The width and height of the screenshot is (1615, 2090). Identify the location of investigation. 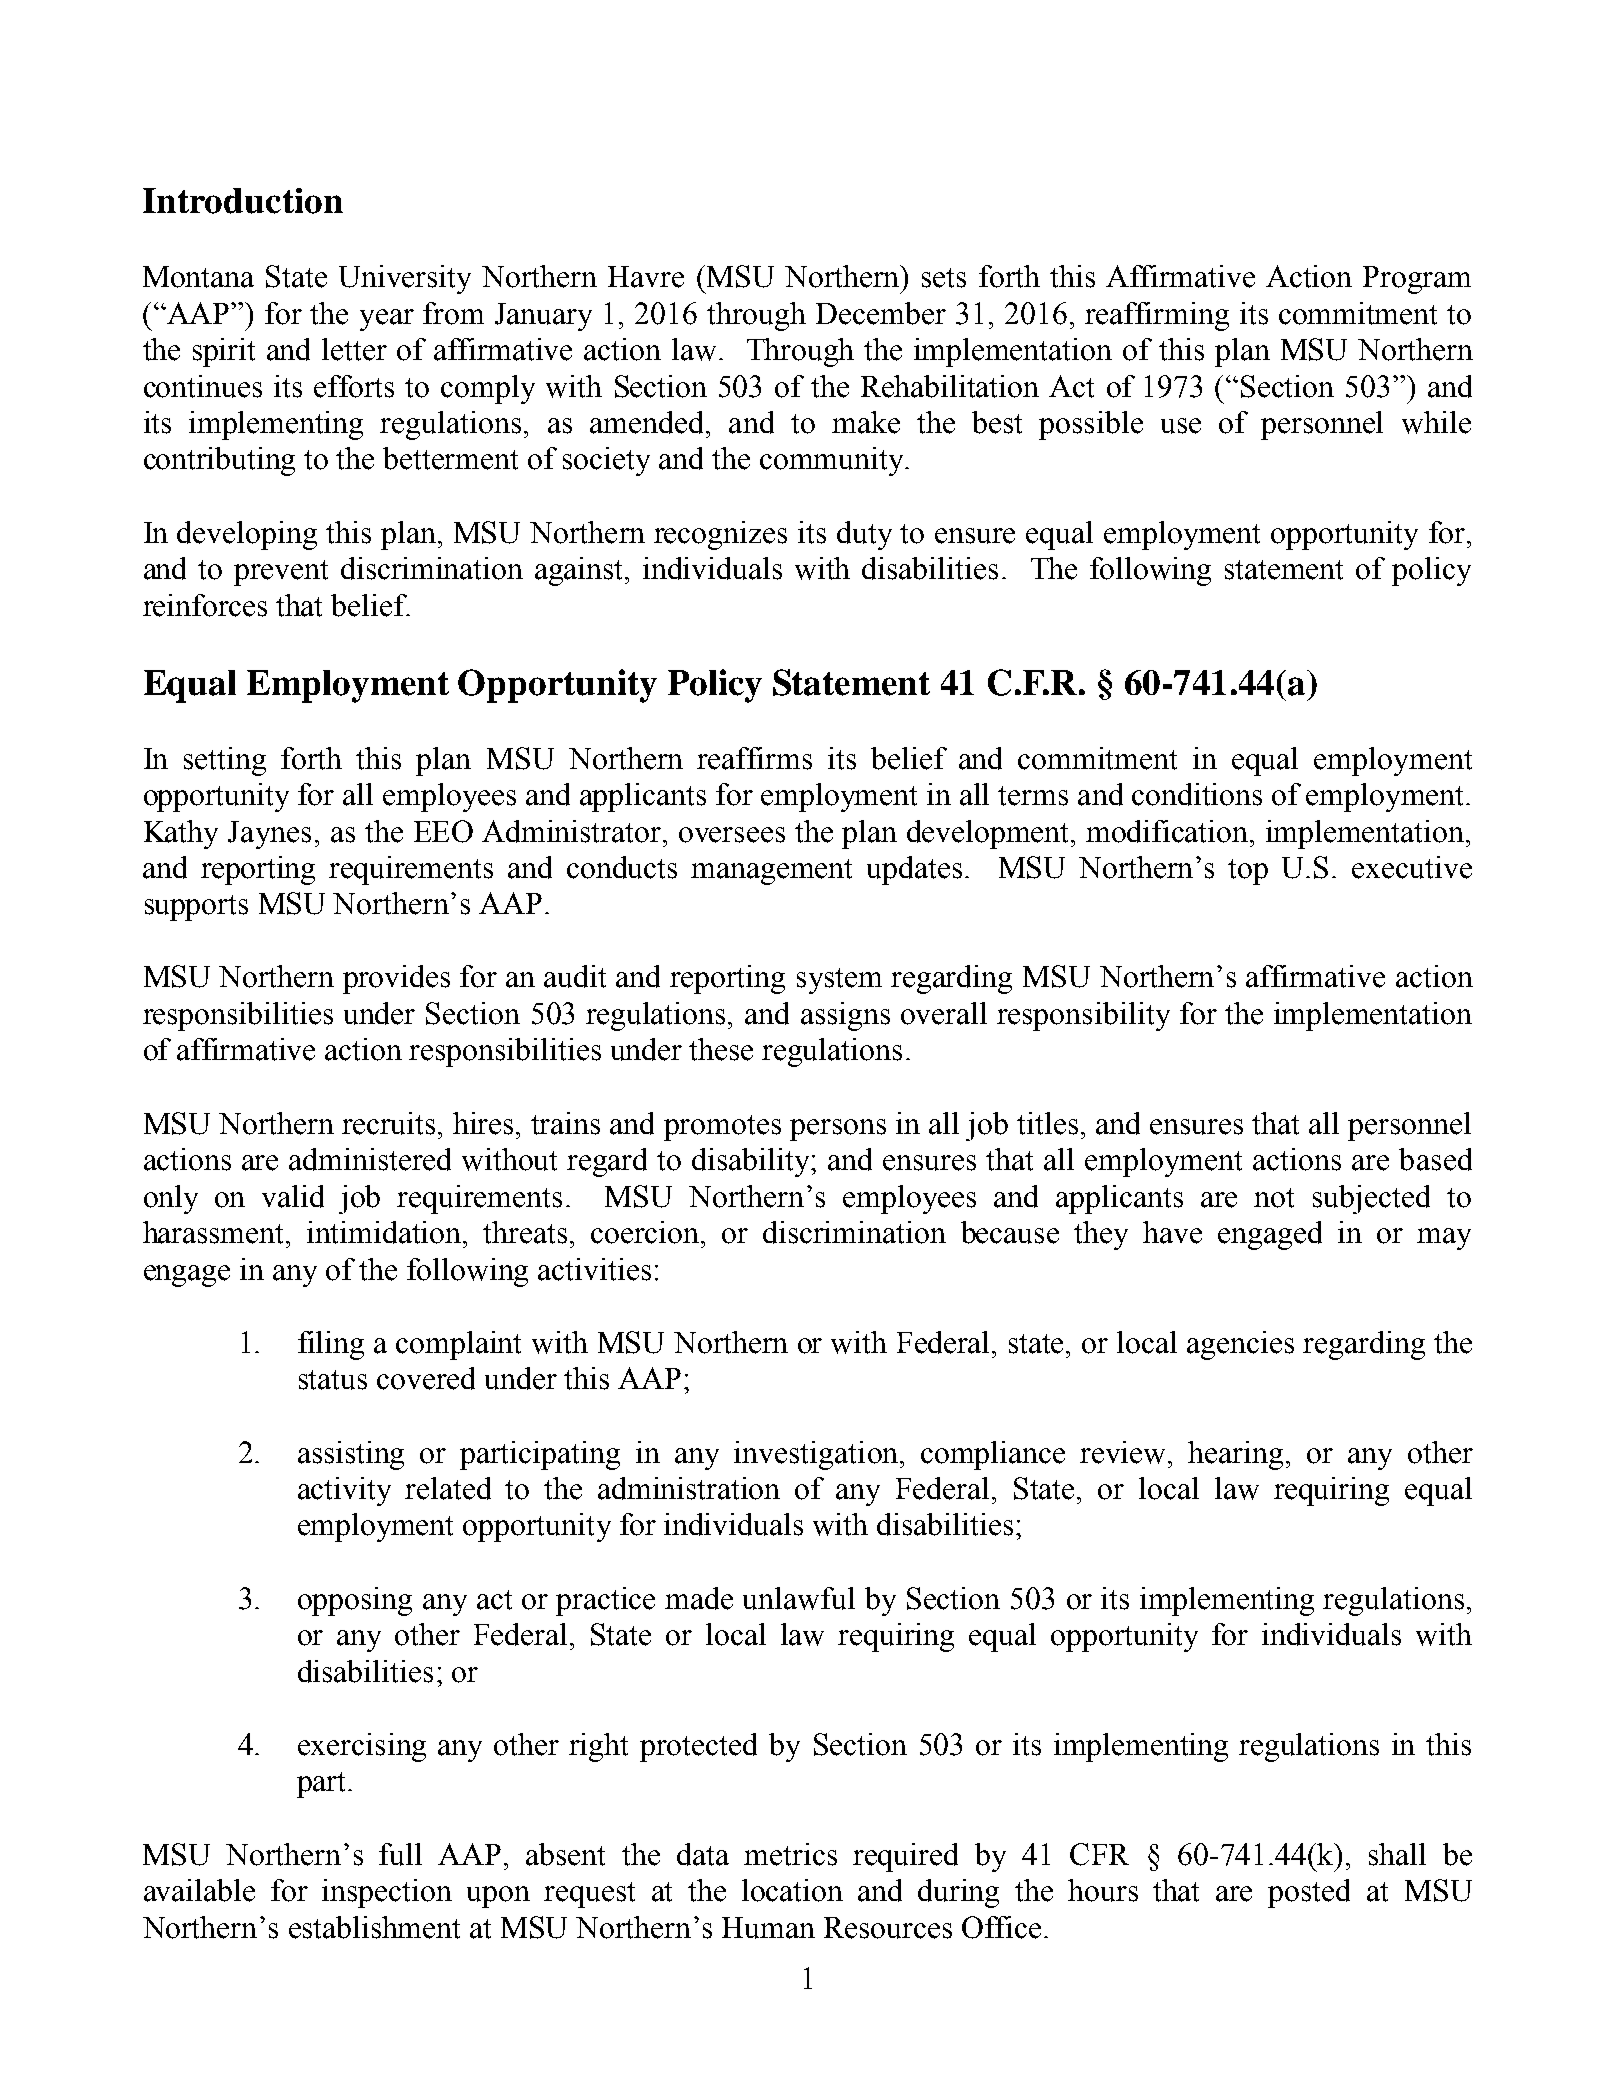
(817, 1455).
